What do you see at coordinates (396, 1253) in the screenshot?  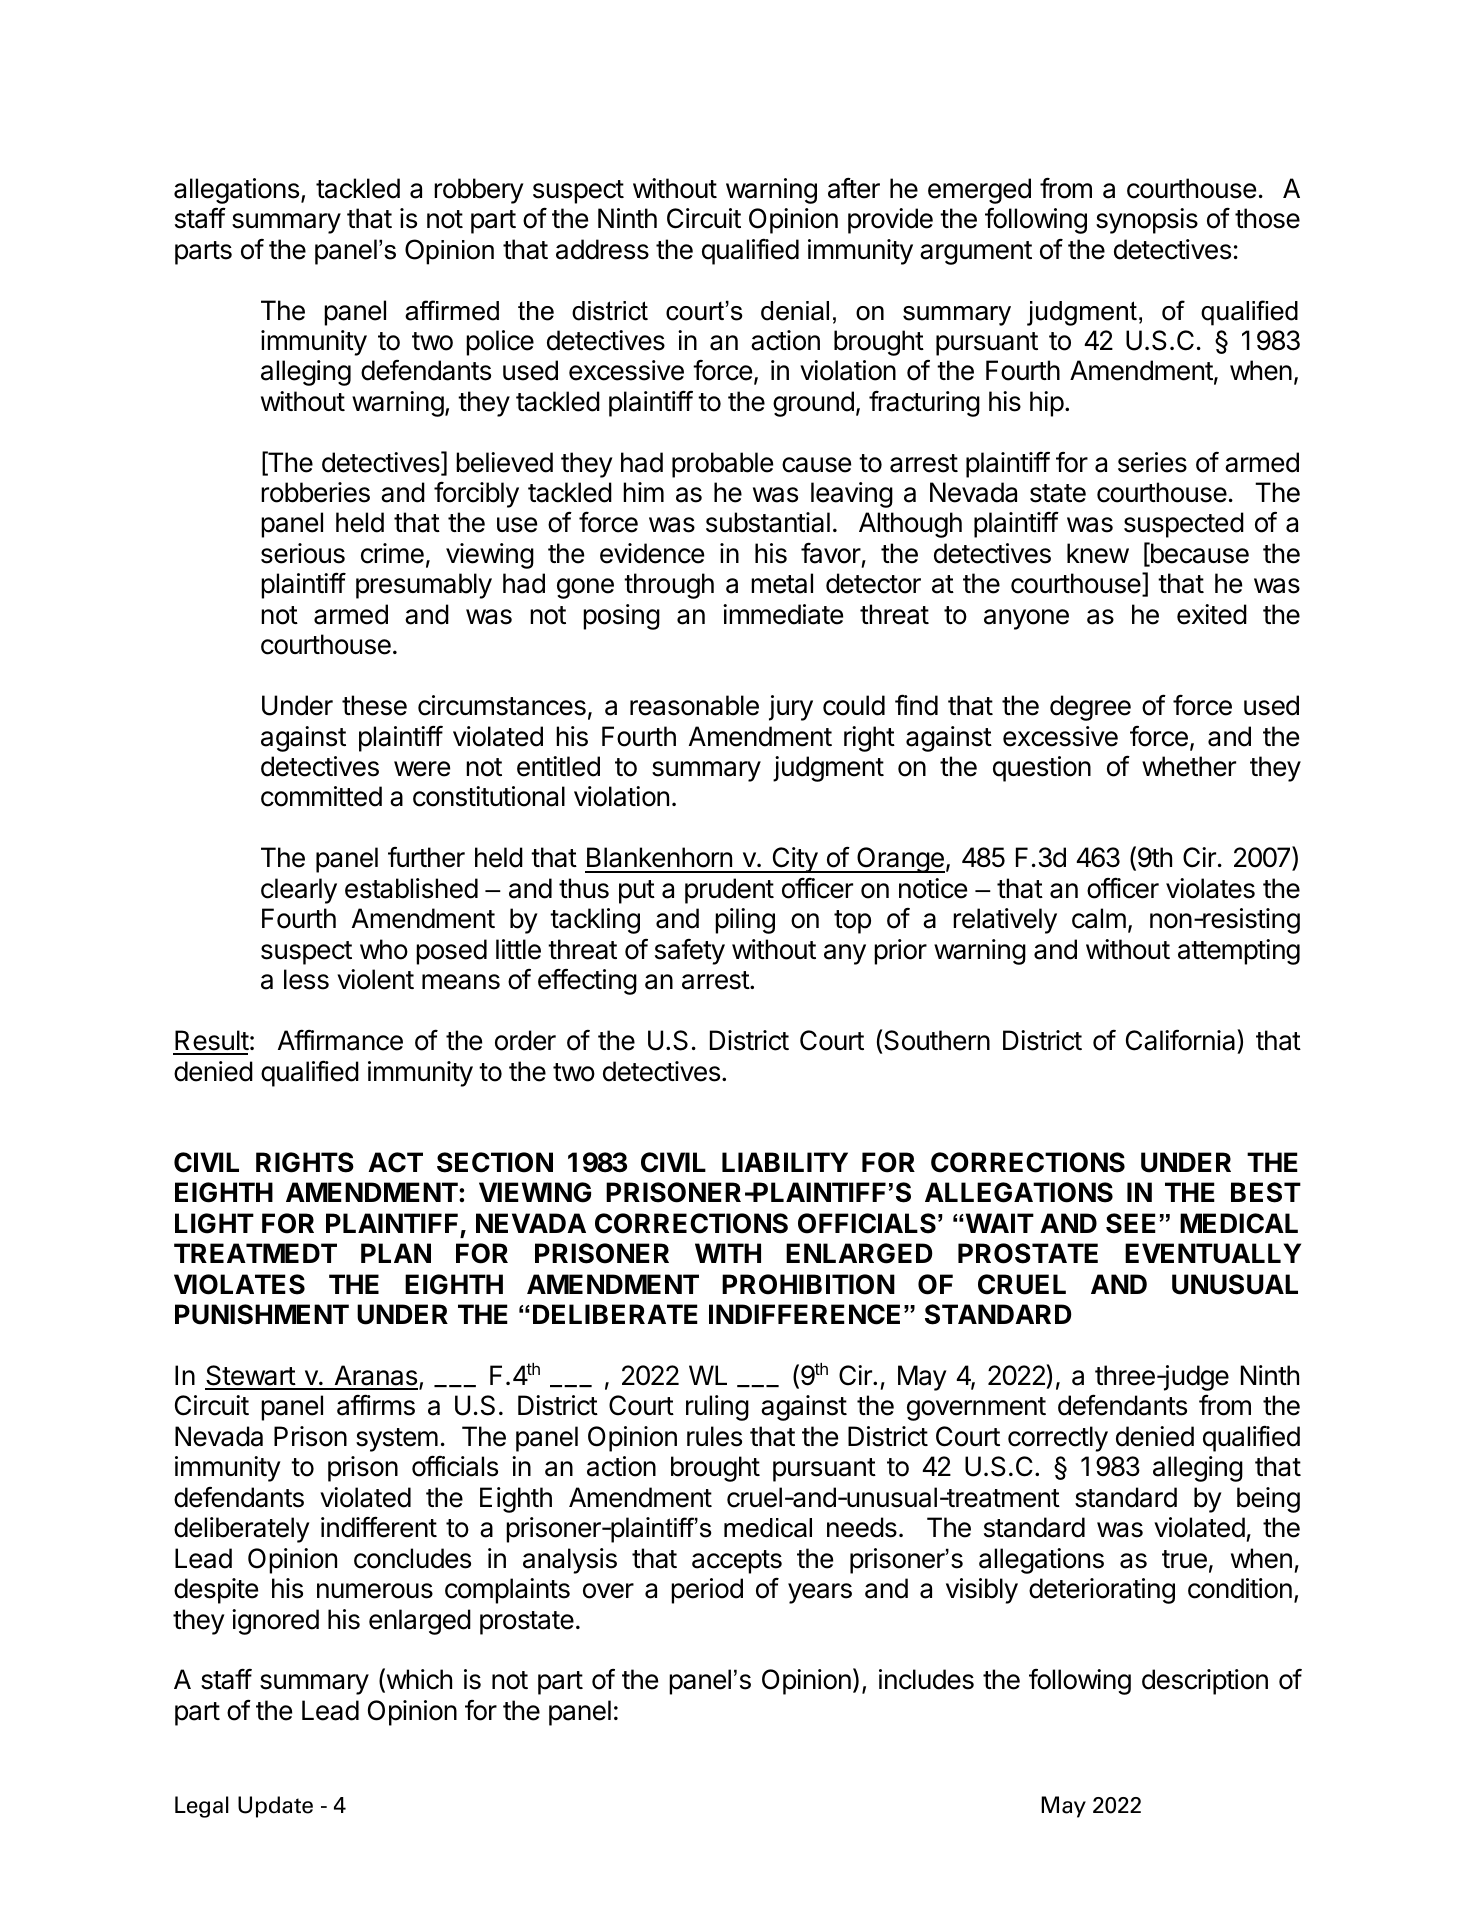 I see `PLAN` at bounding box center [396, 1253].
